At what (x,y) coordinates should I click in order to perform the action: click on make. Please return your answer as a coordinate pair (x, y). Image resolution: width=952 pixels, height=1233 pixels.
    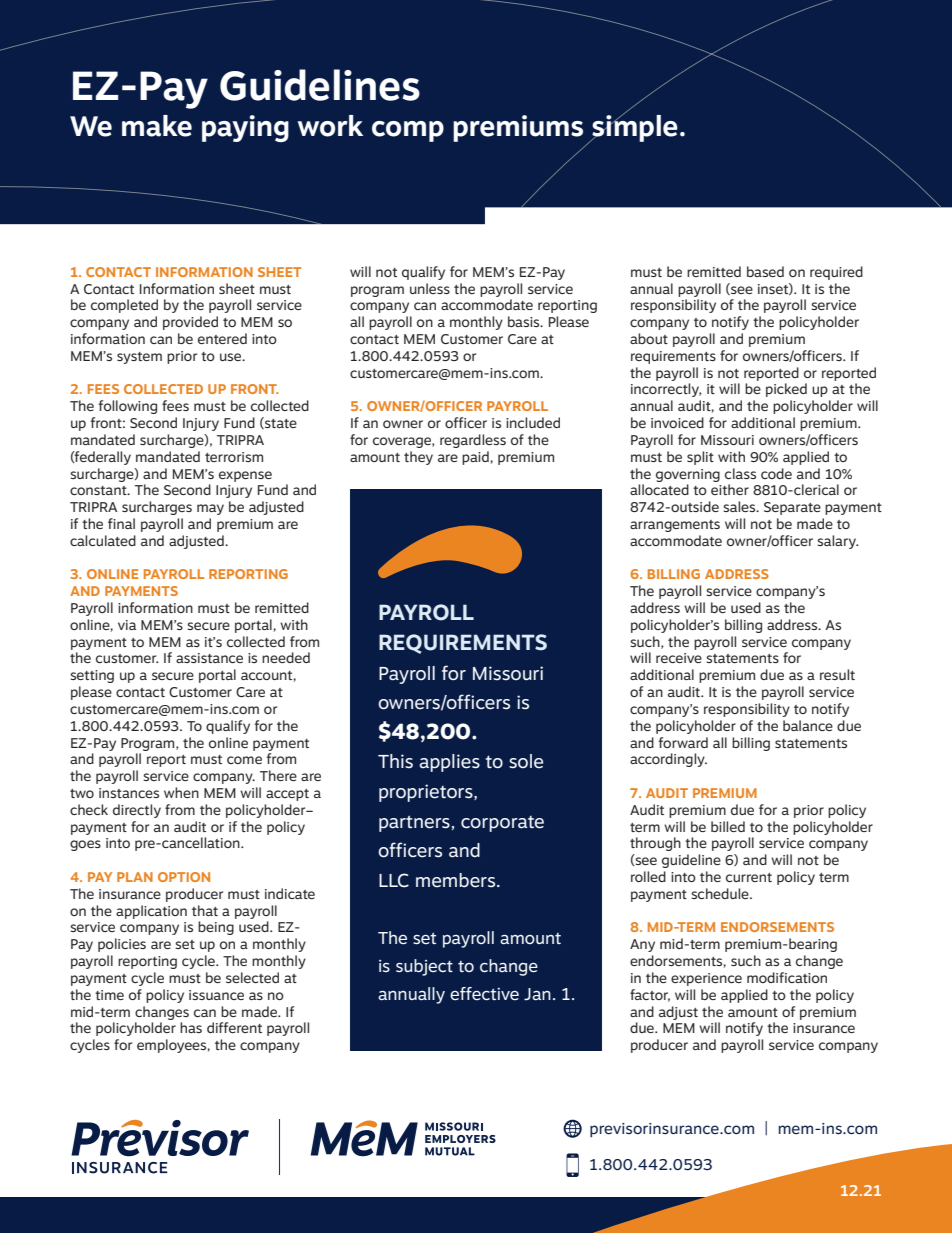
    Looking at the image, I should click on (157, 126).
